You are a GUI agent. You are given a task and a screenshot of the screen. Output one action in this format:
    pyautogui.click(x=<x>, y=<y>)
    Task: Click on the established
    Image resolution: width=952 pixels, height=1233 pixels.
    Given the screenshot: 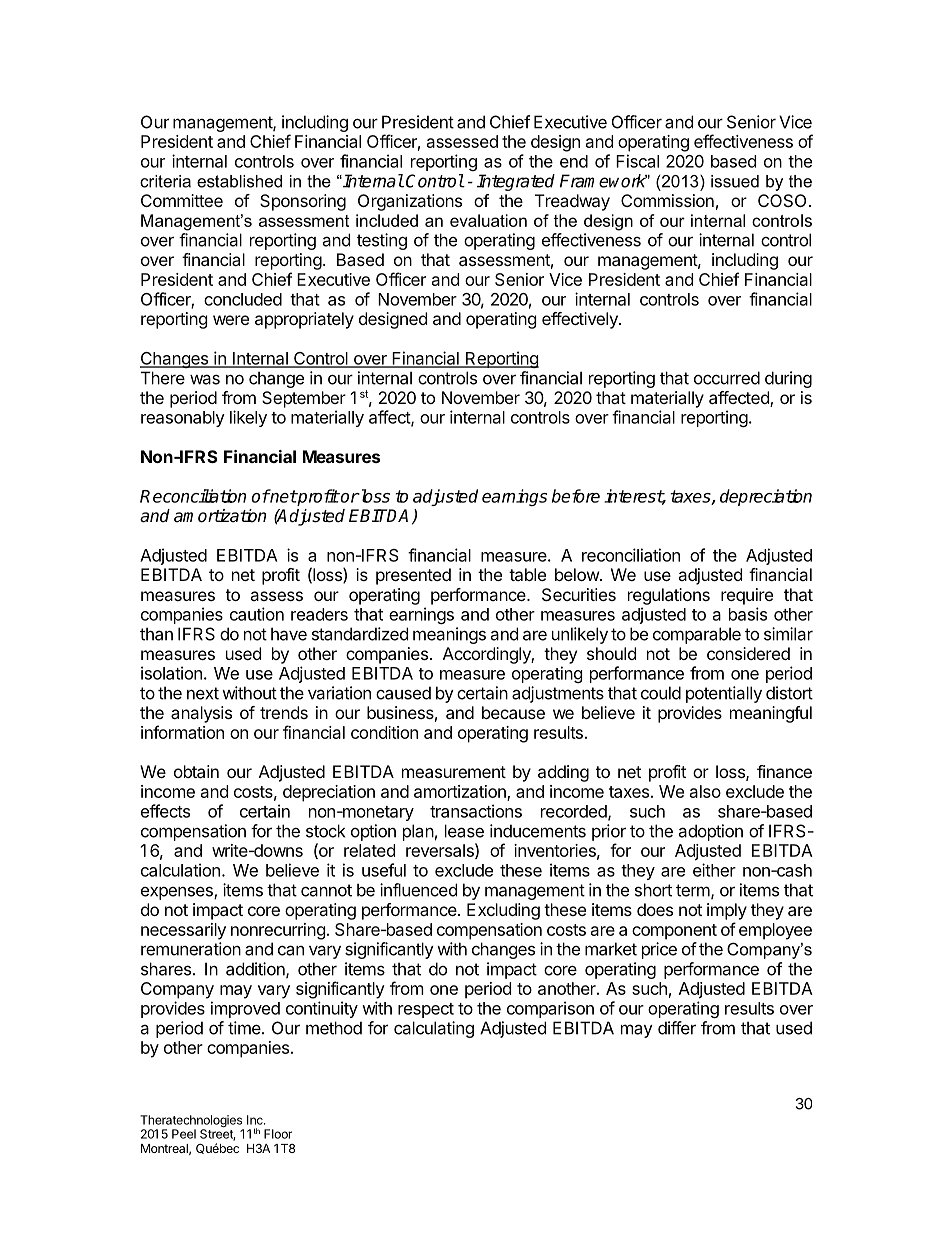 What is the action you would take?
    pyautogui.click(x=239, y=181)
